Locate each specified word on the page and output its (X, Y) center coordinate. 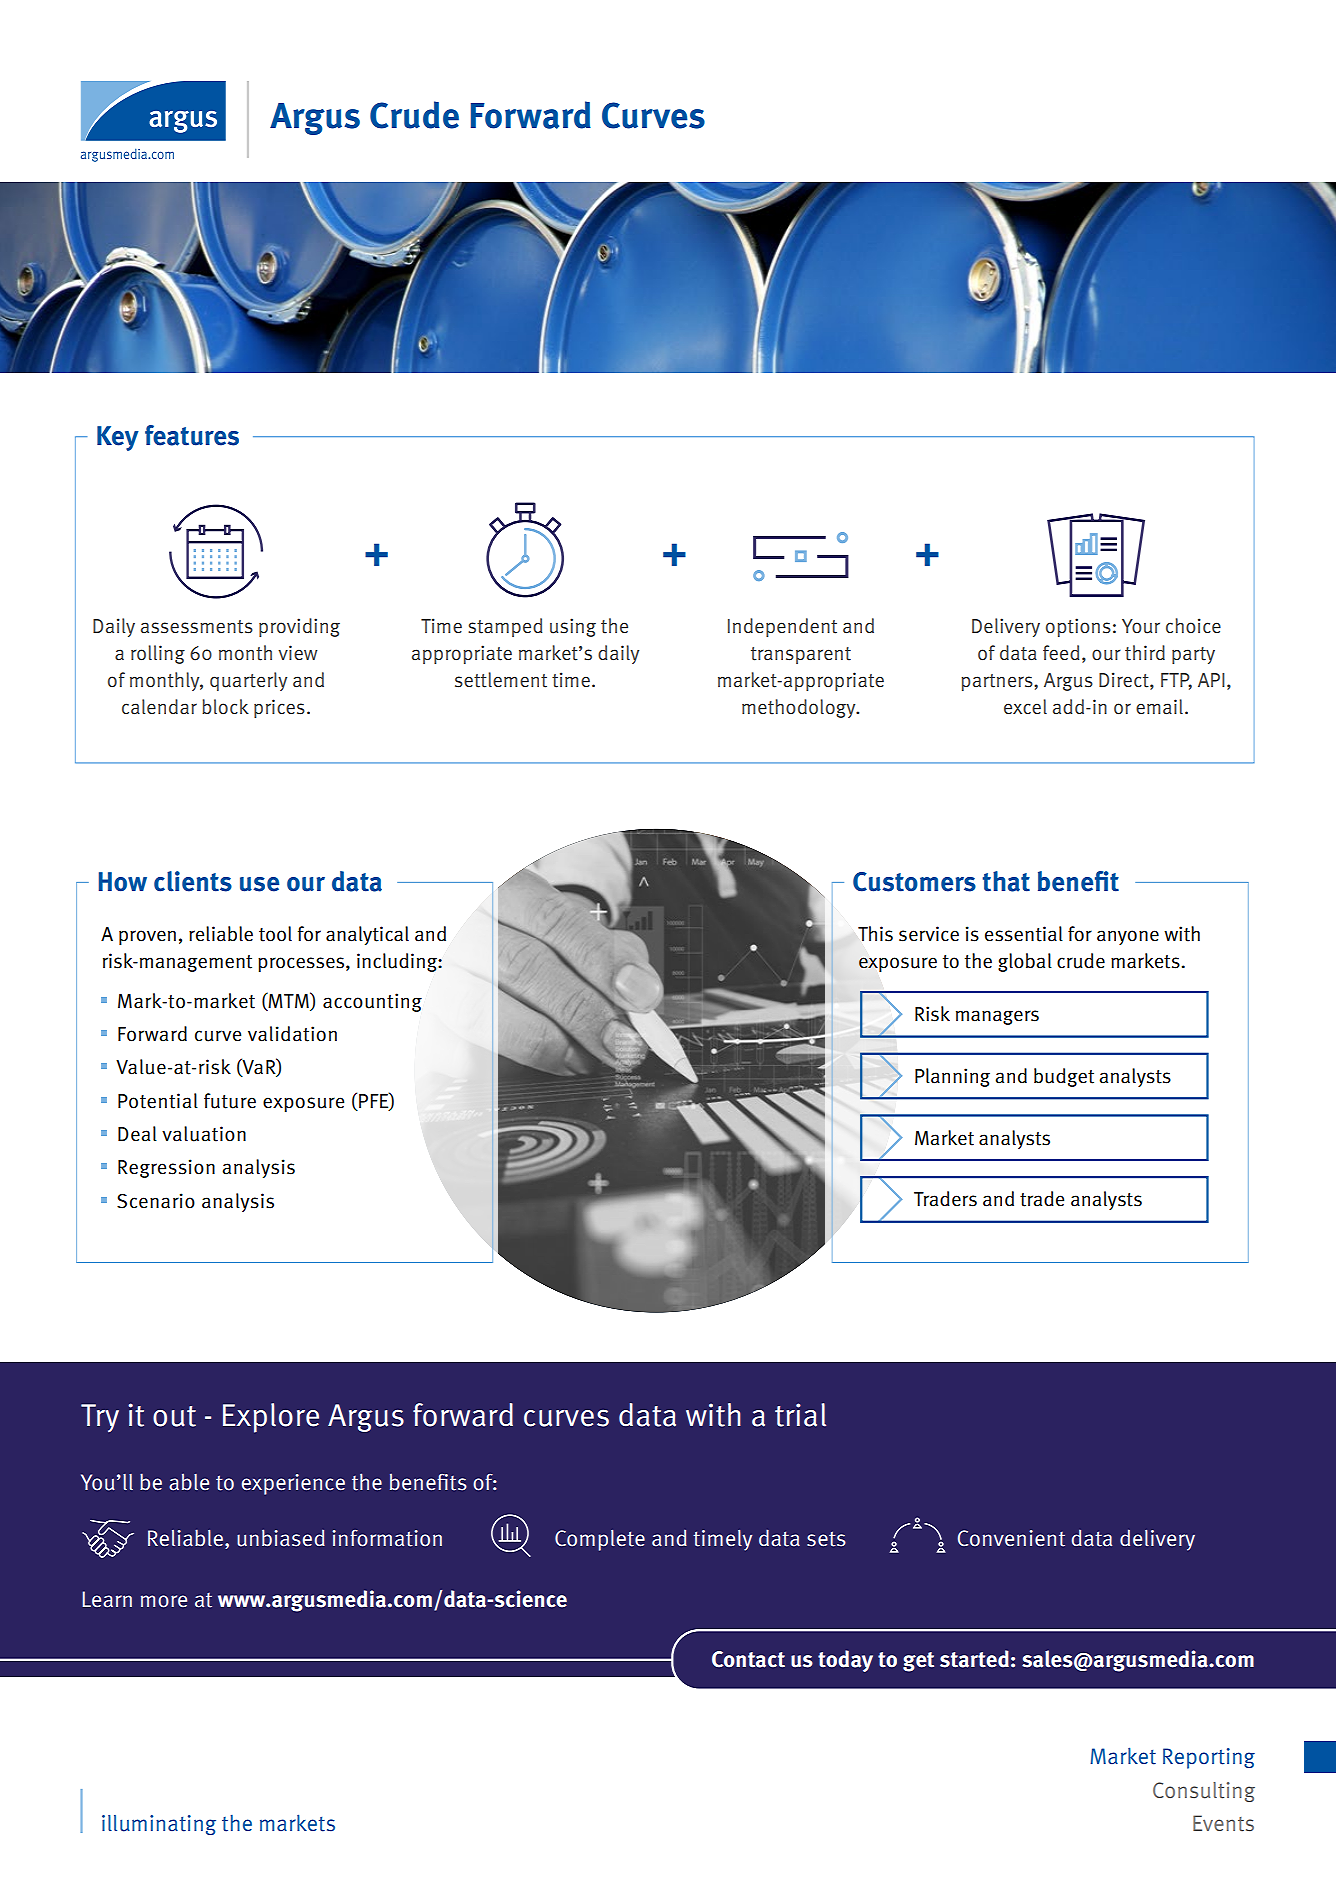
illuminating (159, 1825)
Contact (748, 1659)
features (192, 435)
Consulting (1204, 1792)
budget (1064, 1077)
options (1078, 627)
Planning (952, 1077)
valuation (204, 1134)
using (573, 627)
